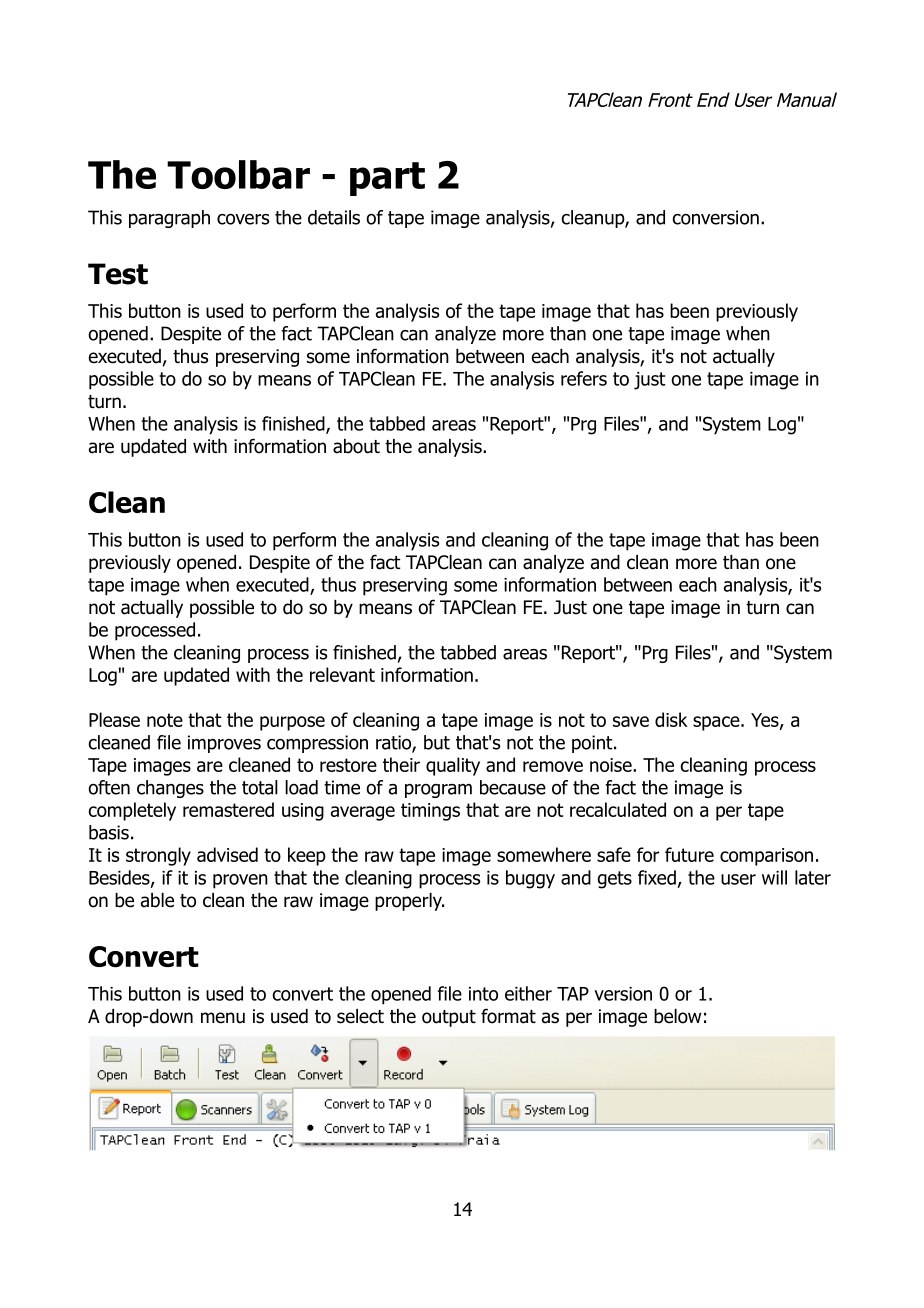 The height and width of the page is (1308, 924). I want to click on disk, so click(671, 719).
